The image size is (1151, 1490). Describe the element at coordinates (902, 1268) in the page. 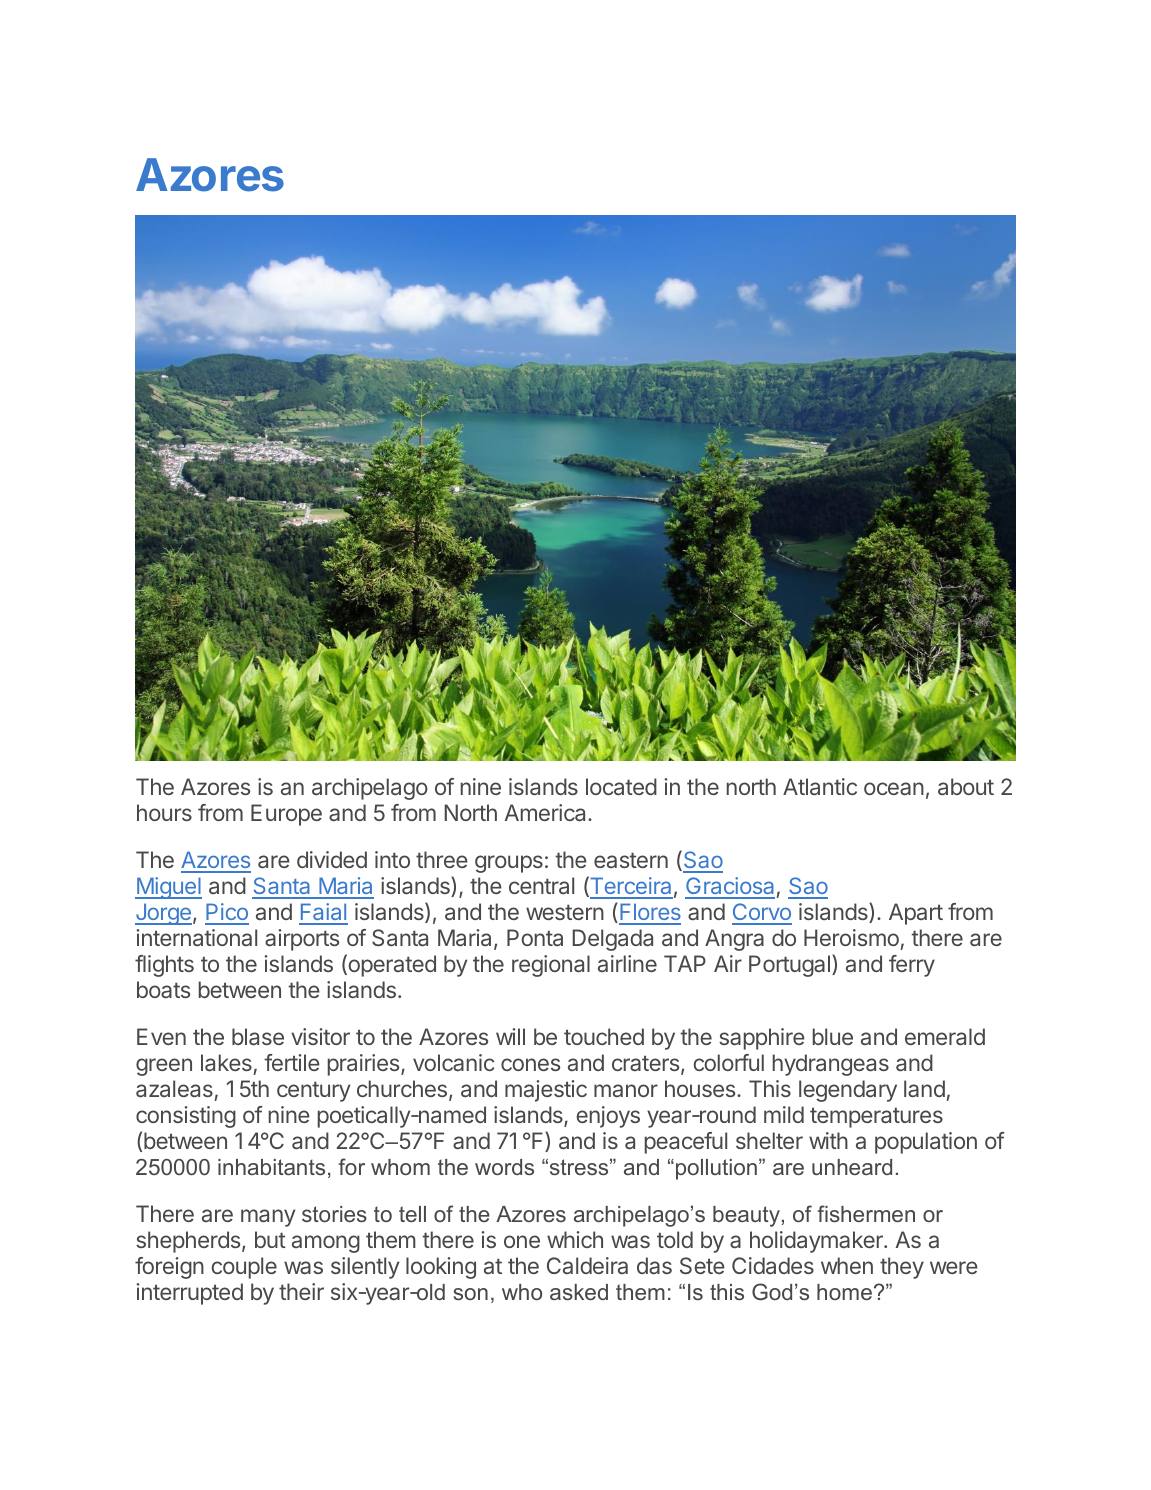

I see `they` at that location.
